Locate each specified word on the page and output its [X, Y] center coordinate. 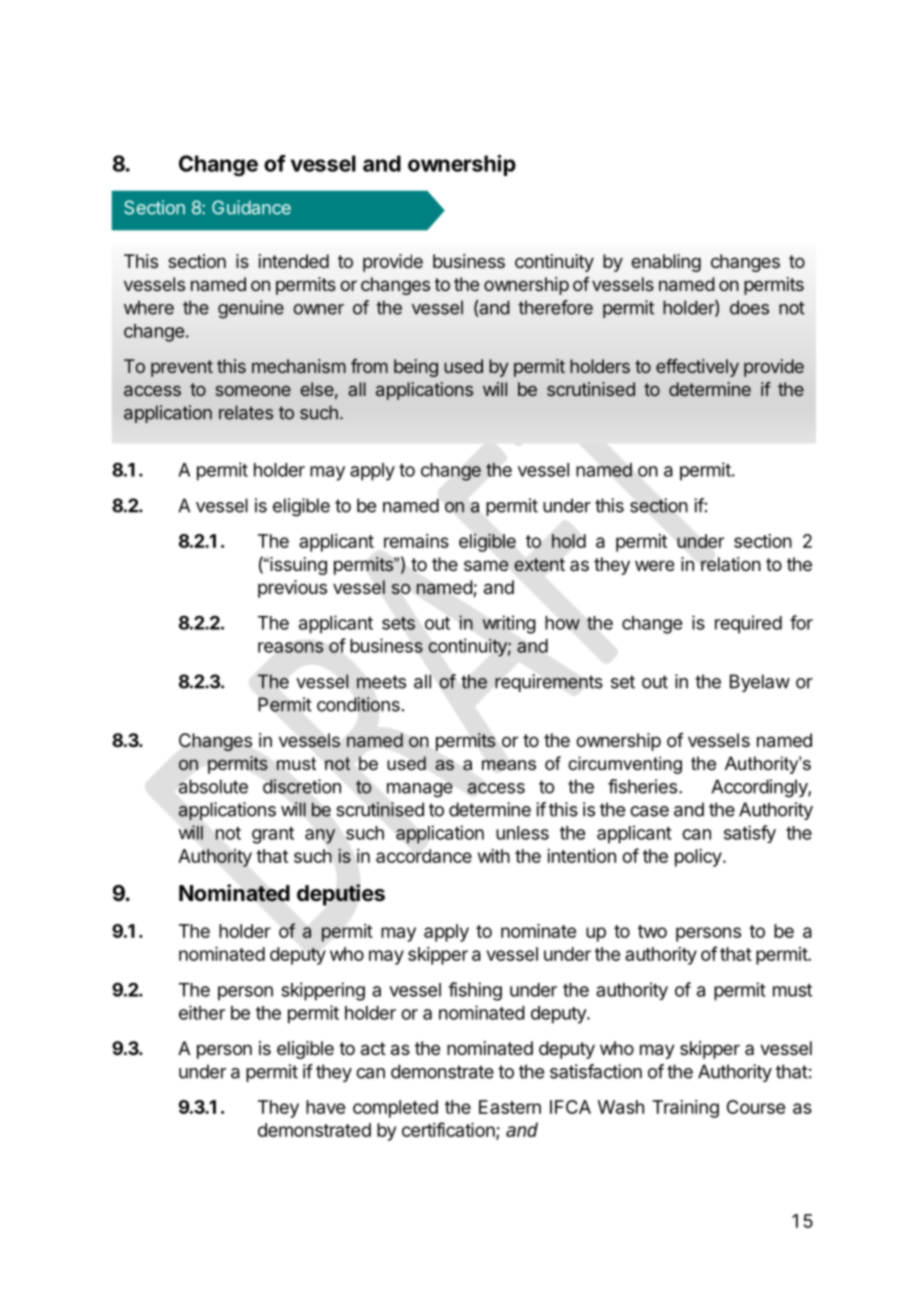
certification [449, 1131]
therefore [555, 307]
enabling [666, 263]
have [325, 1107]
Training [685, 1109]
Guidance [251, 207]
